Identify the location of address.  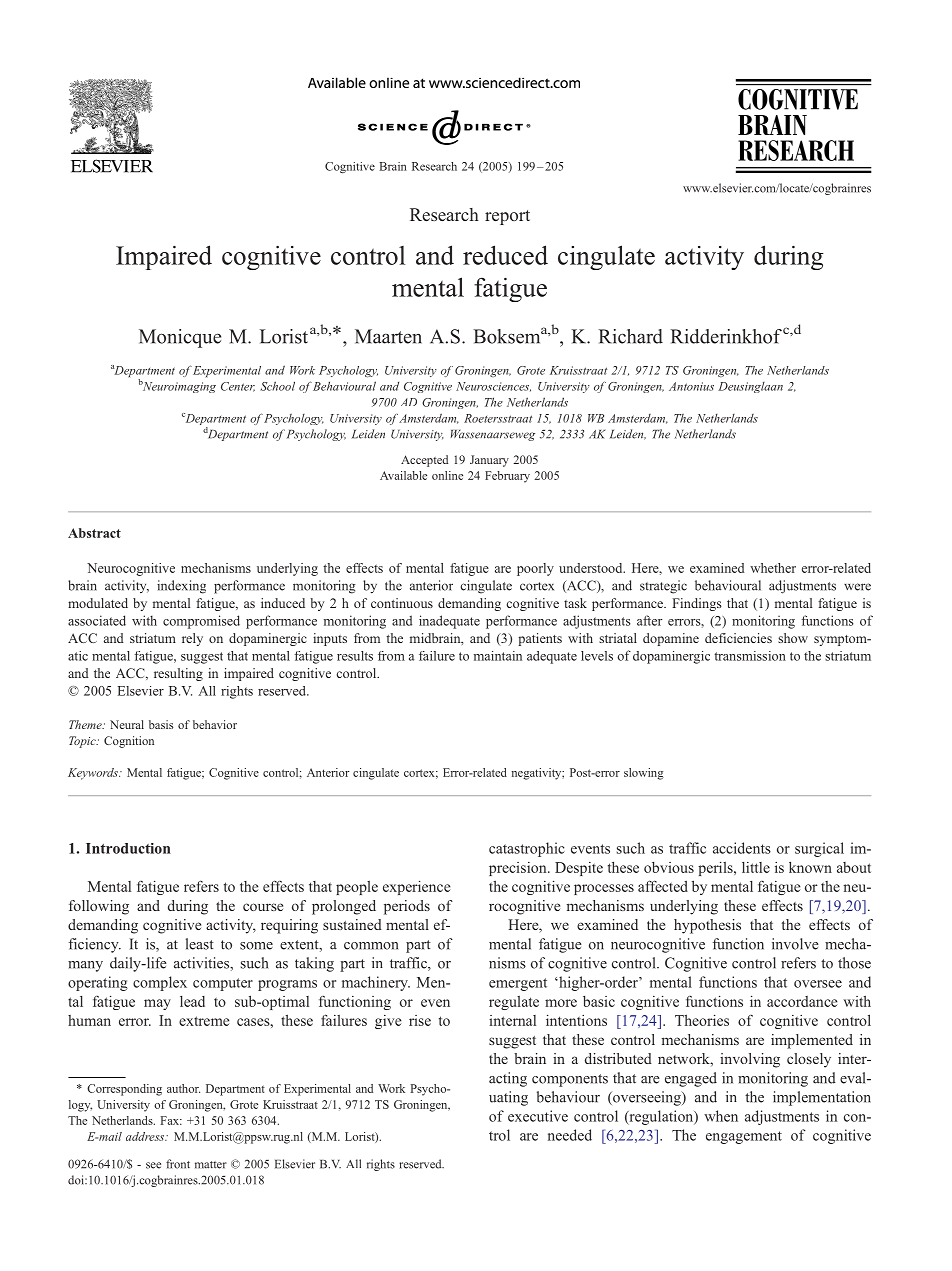
(146, 1136).
